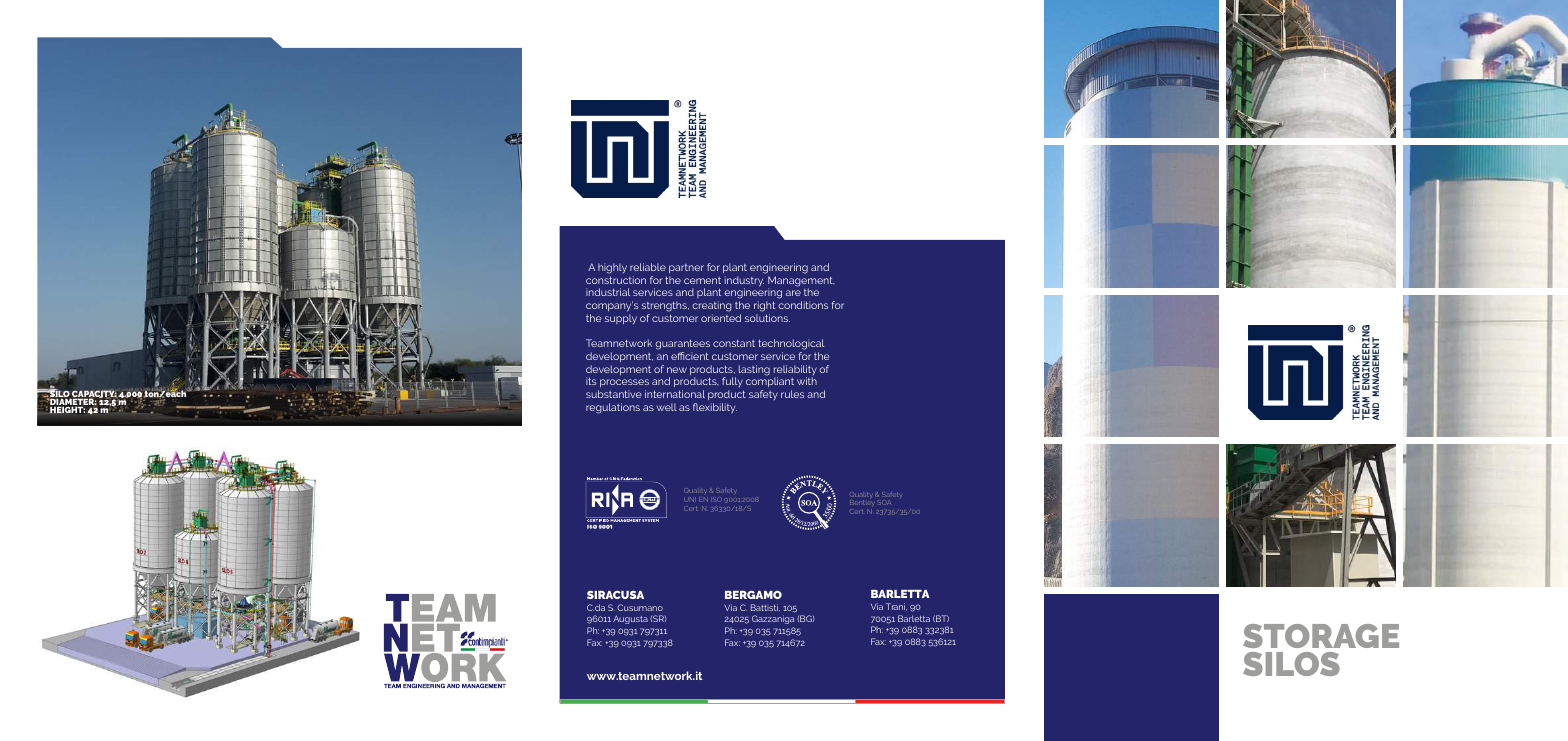 The height and width of the screenshot is (741, 1568). Describe the element at coordinates (801, 282) in the screenshot. I see `Management` at that location.
